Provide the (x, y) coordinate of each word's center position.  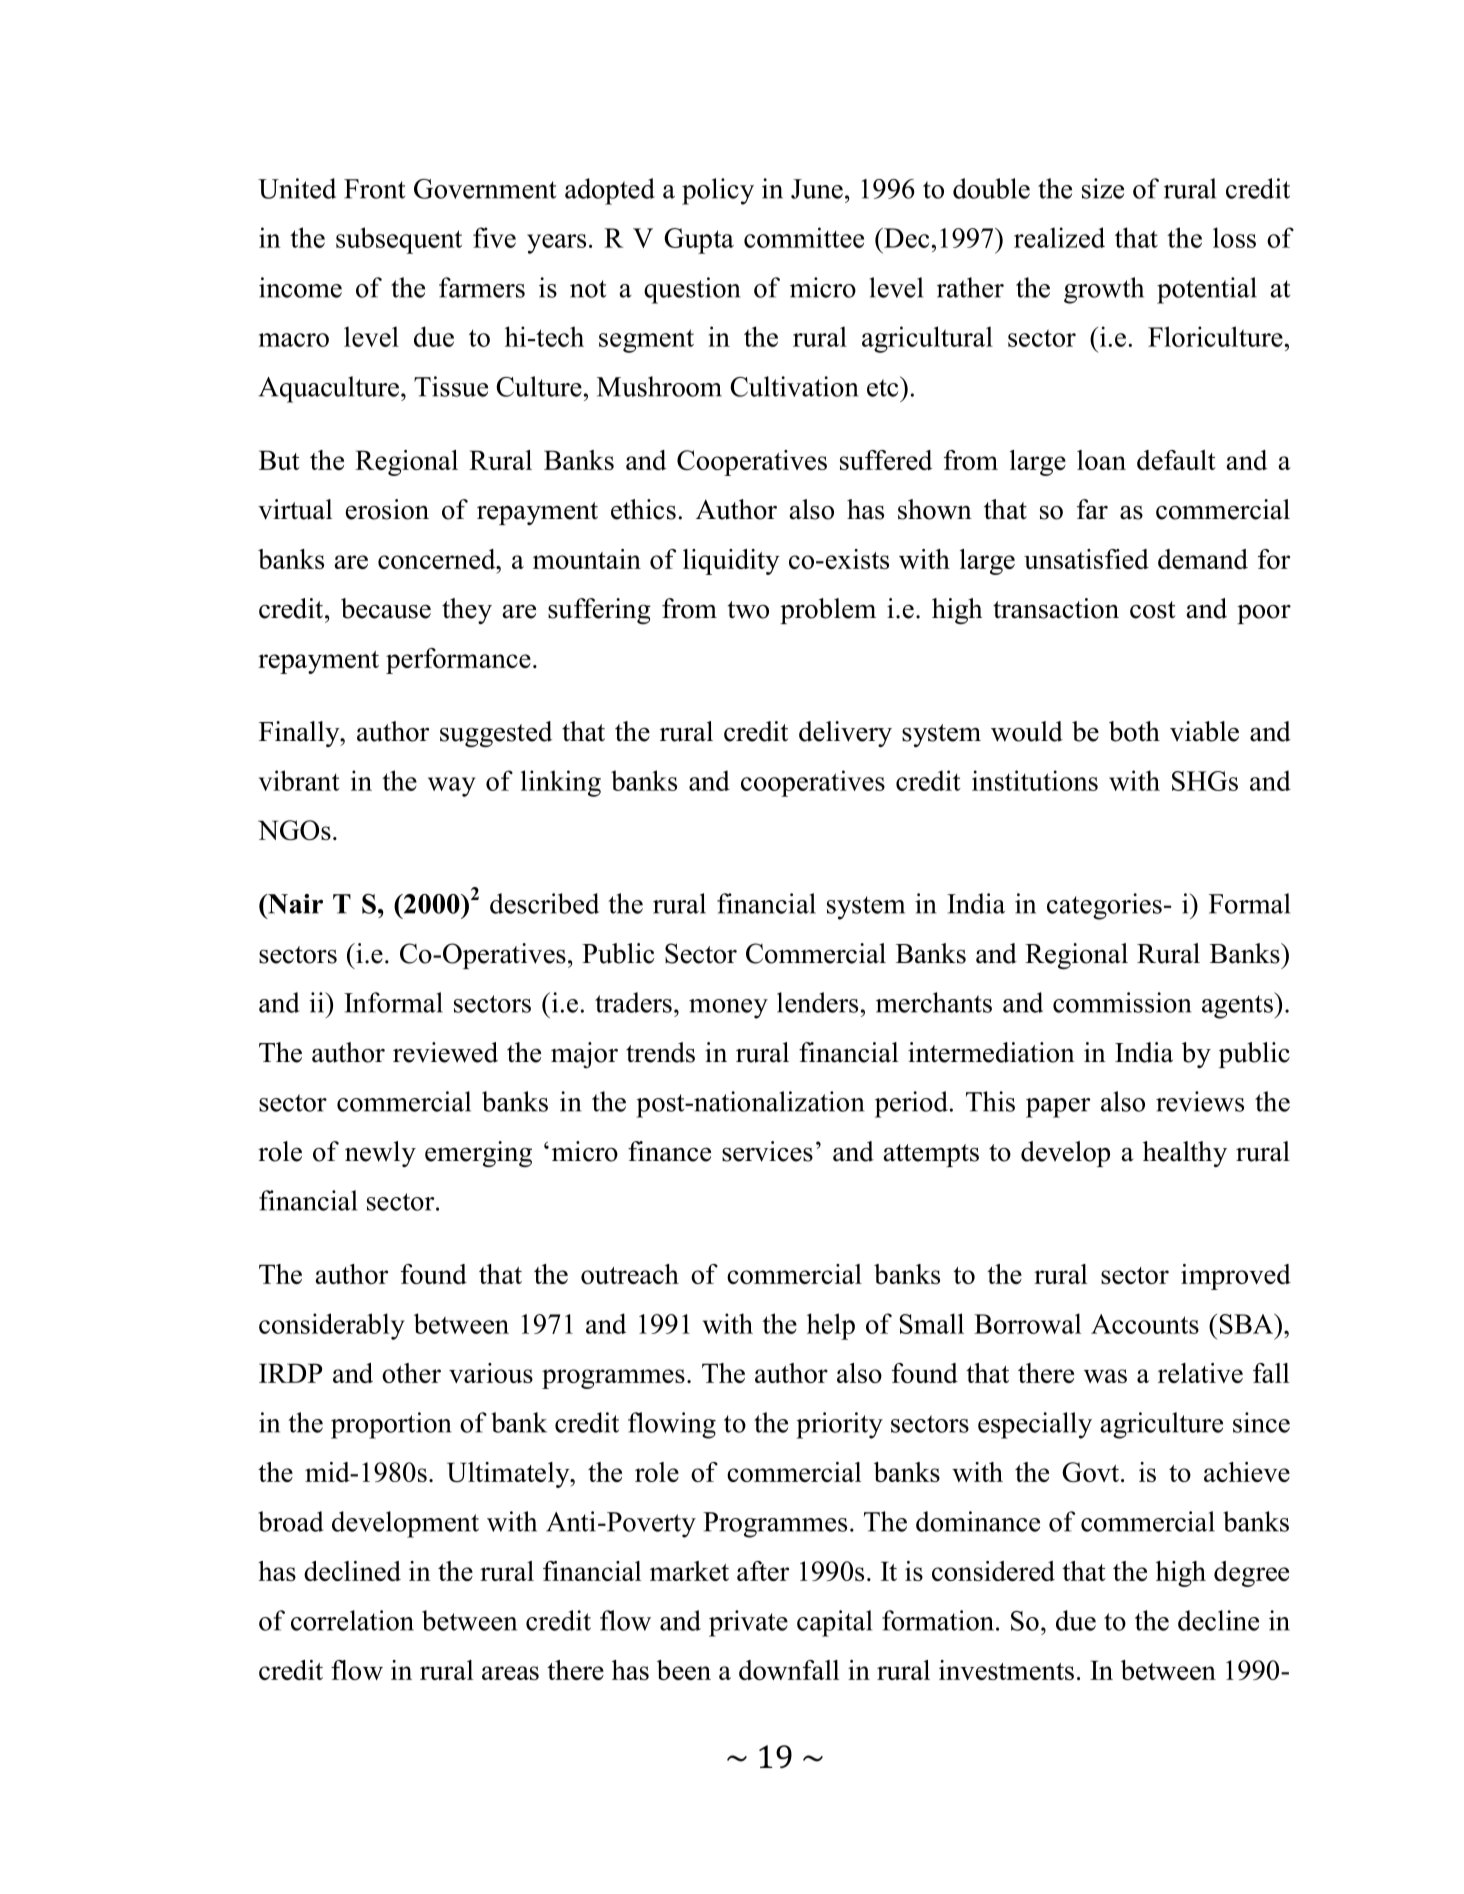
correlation (352, 1620)
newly (380, 1154)
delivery (845, 734)
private (748, 1623)
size (1103, 188)
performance (458, 661)
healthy (1185, 1154)
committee (804, 237)
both (1134, 731)
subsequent (399, 240)
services (767, 1151)
